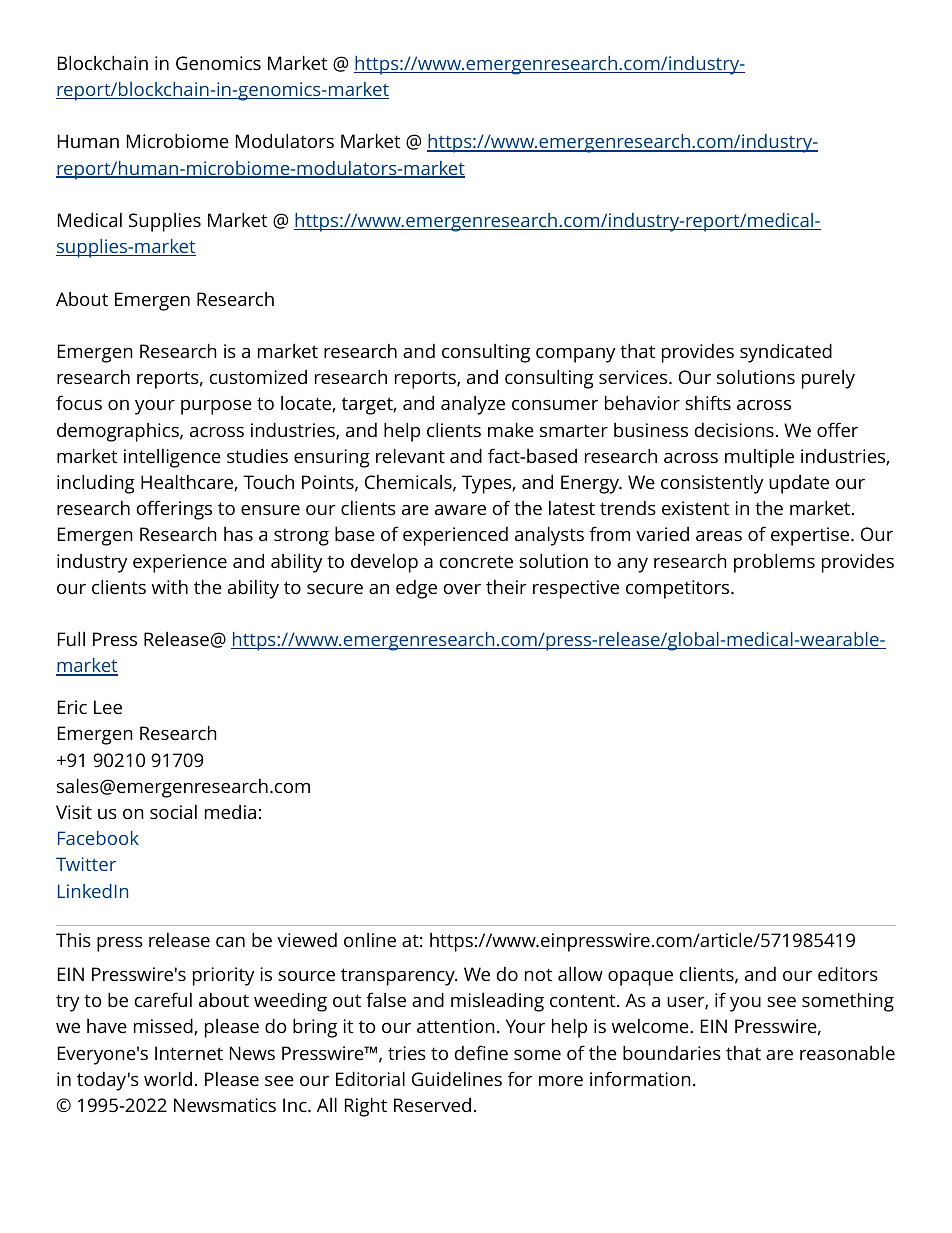 The width and height of the page is (952, 1233). What do you see at coordinates (473, 405) in the page?
I see `analyze` at bounding box center [473, 405].
